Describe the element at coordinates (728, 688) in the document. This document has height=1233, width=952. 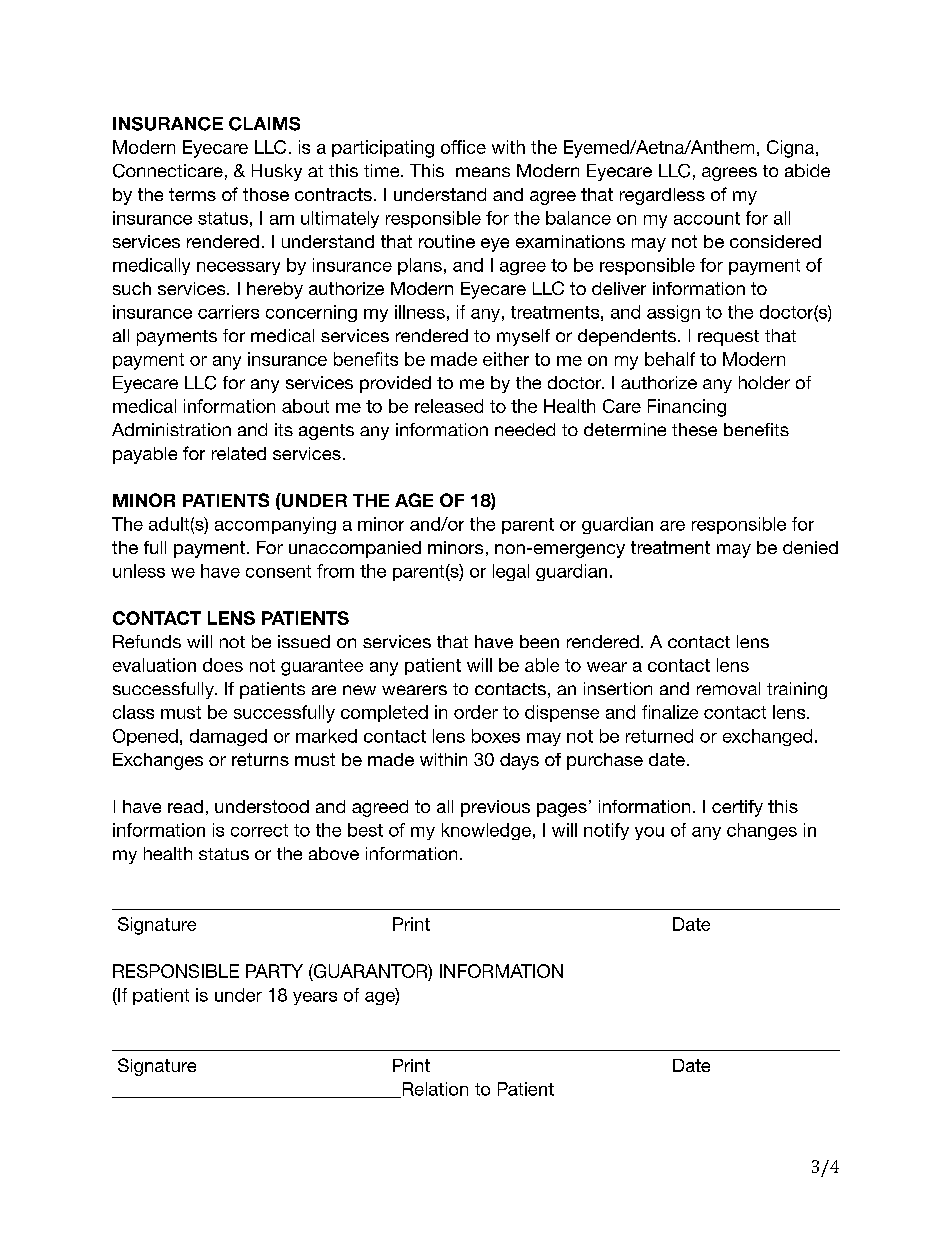
I see `removal` at that location.
